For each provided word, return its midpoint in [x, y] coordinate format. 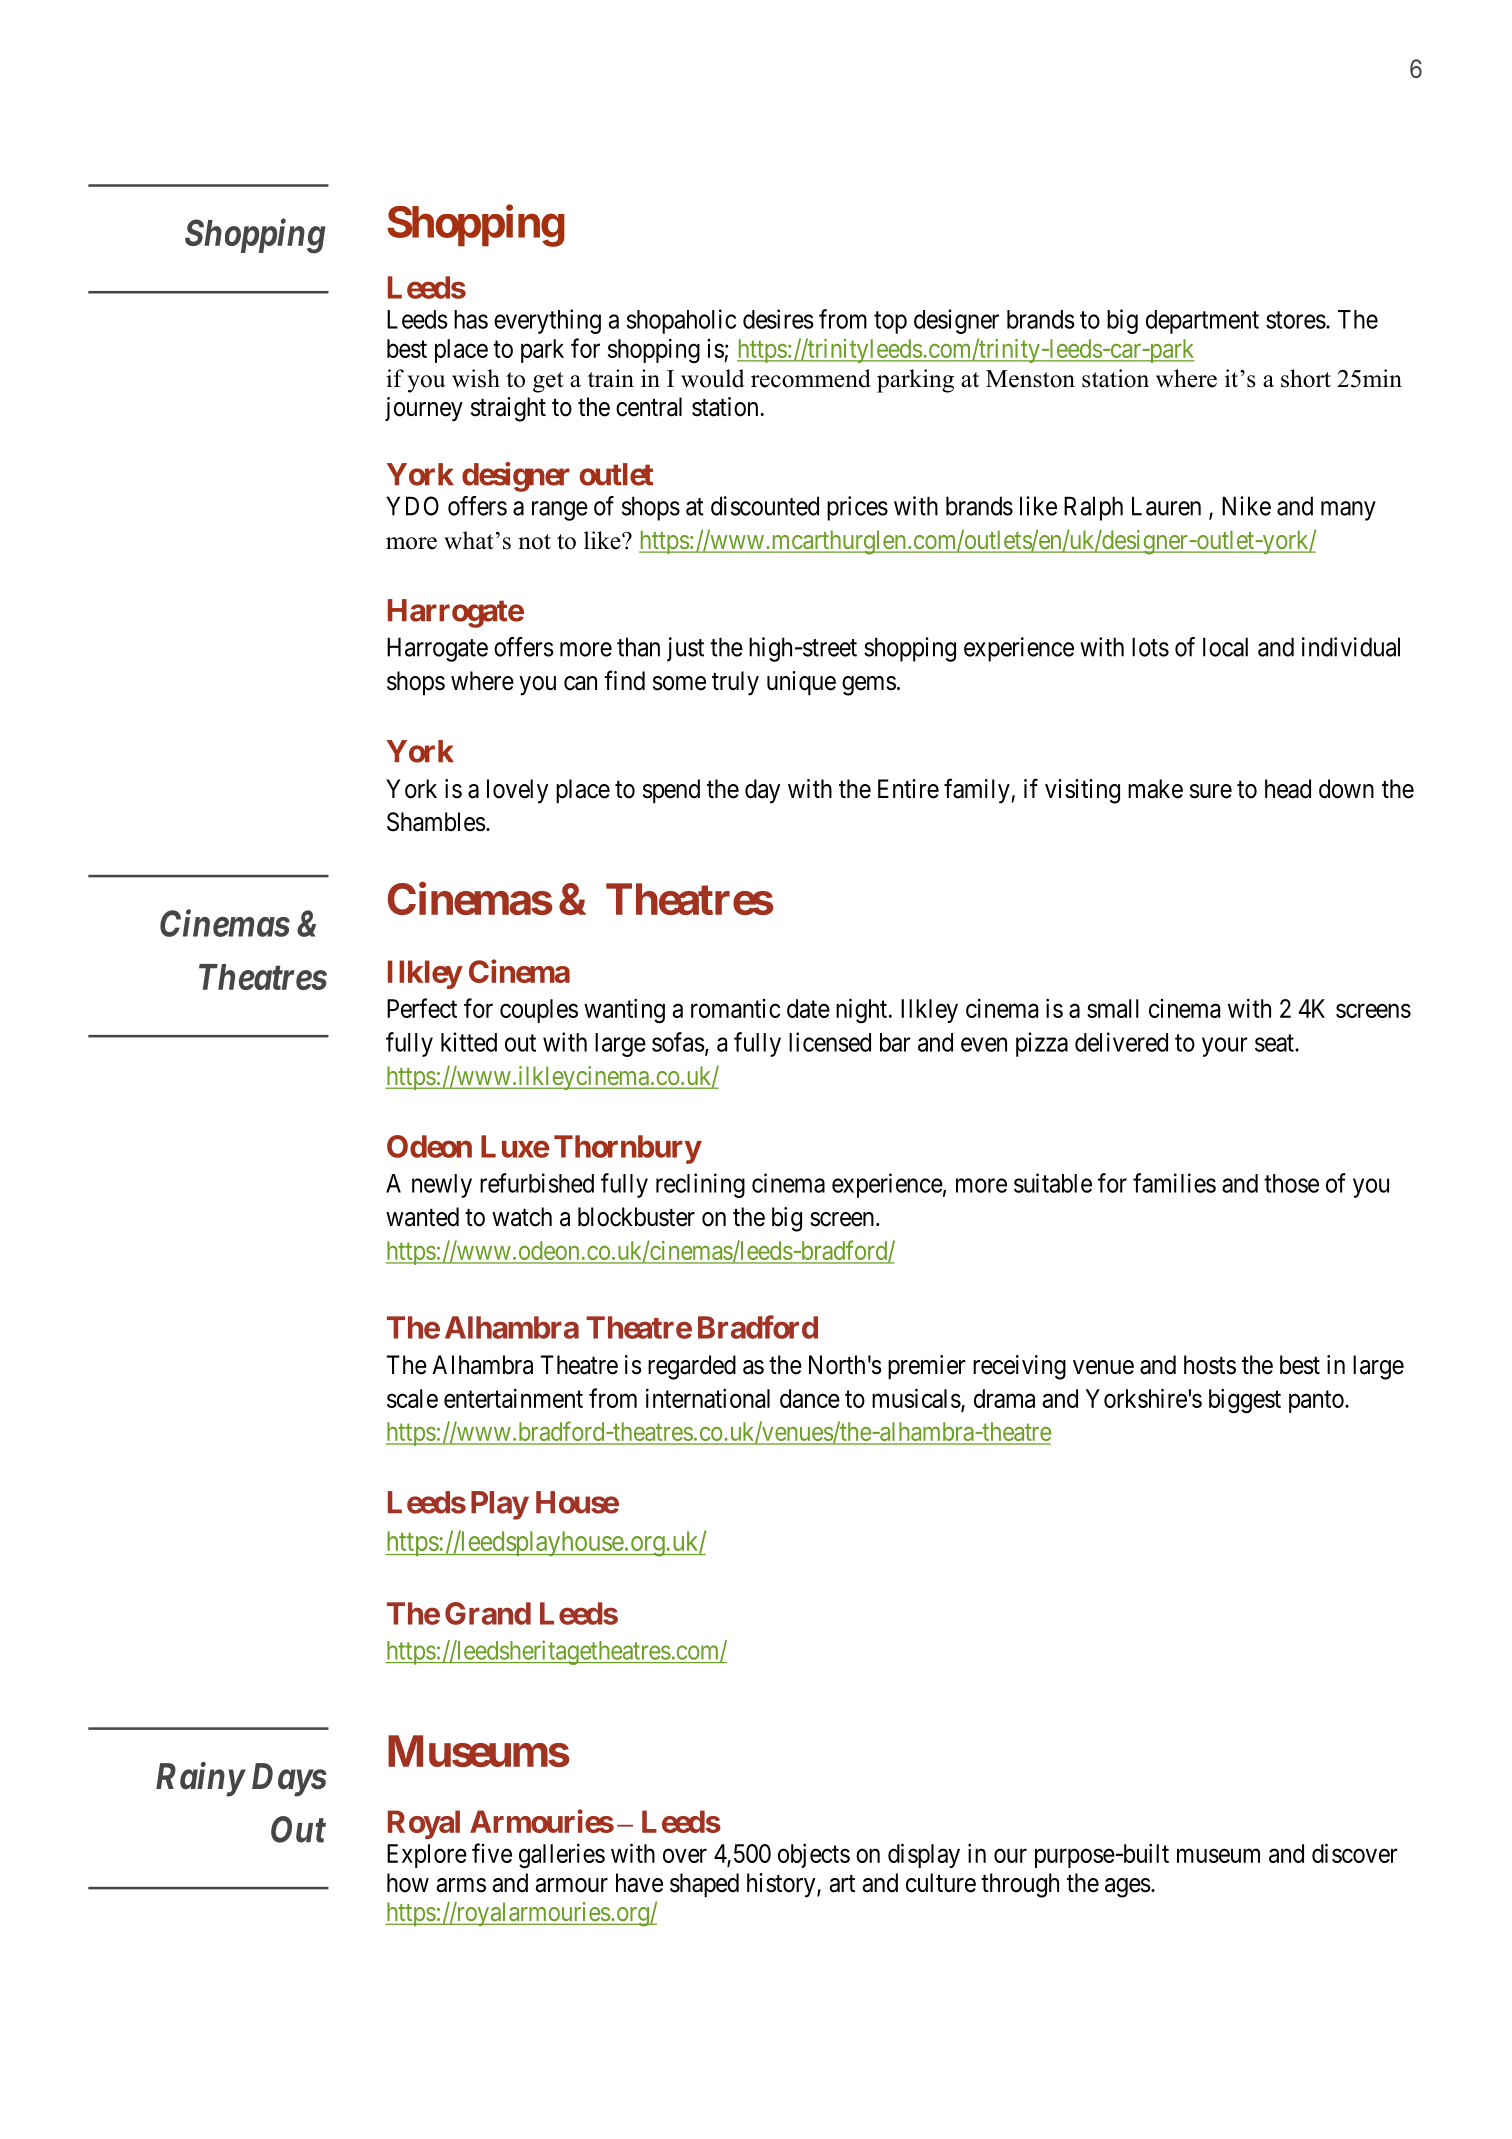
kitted [469, 1042]
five [492, 1853]
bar [895, 1042]
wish [476, 378]
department [1202, 322]
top [890, 322]
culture [941, 1883]
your [1225, 1047]
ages [1128, 1888]
